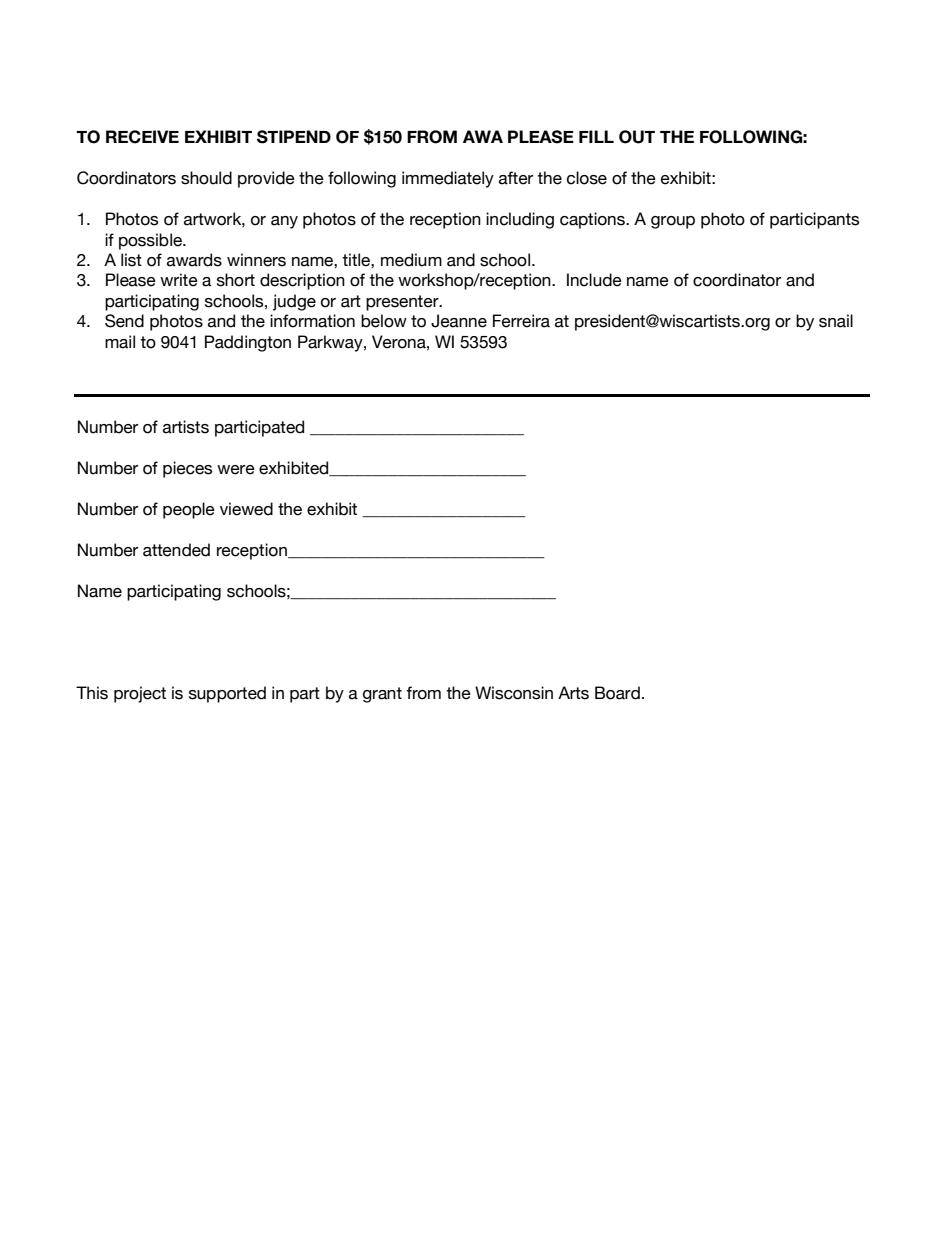  I want to click on write, so click(179, 280).
